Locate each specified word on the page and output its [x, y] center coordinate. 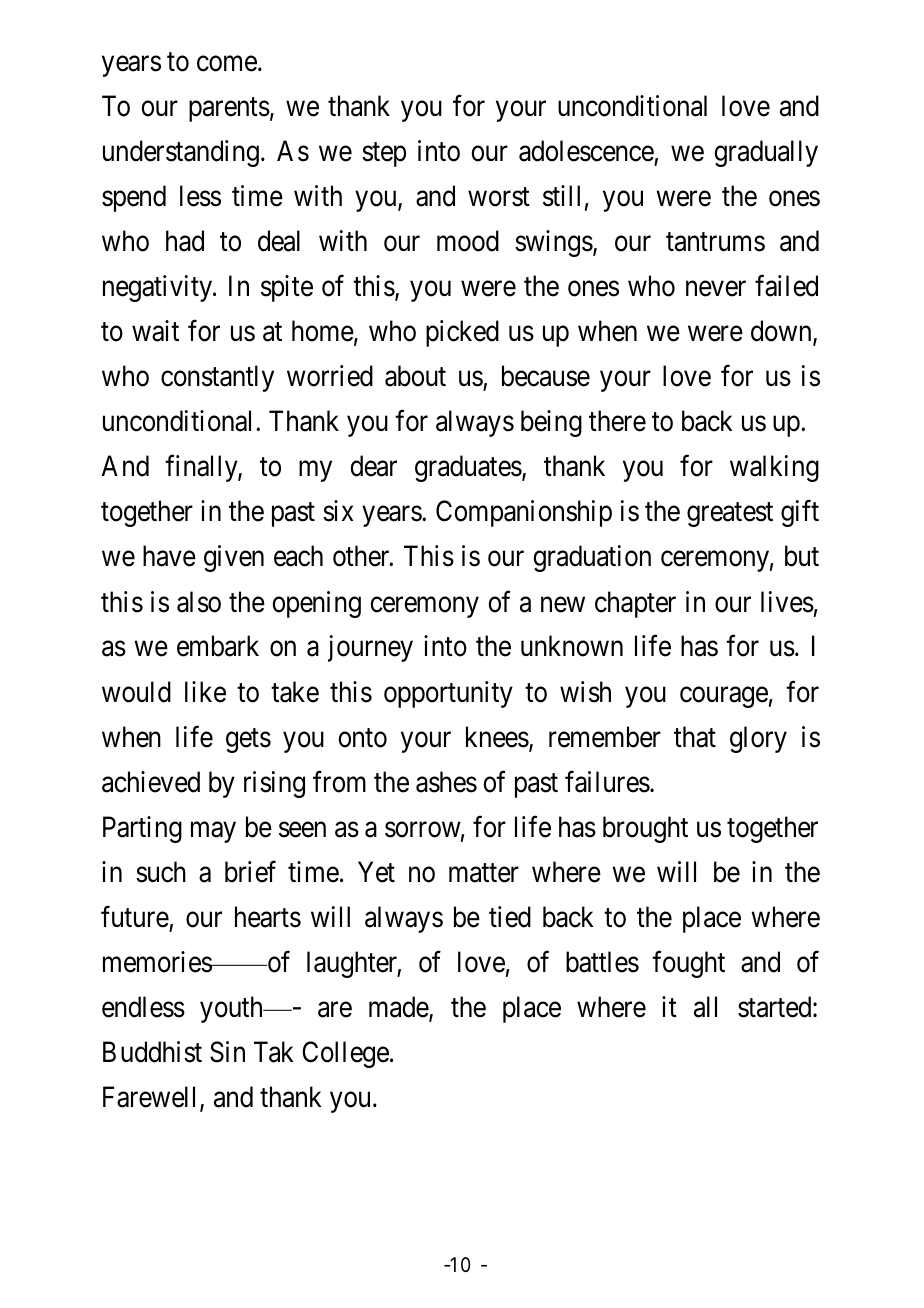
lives [787, 602]
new [563, 605]
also [199, 602]
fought [688, 964]
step [384, 155]
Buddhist [152, 1052]
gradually [766, 153]
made [399, 1008]
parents [229, 110]
